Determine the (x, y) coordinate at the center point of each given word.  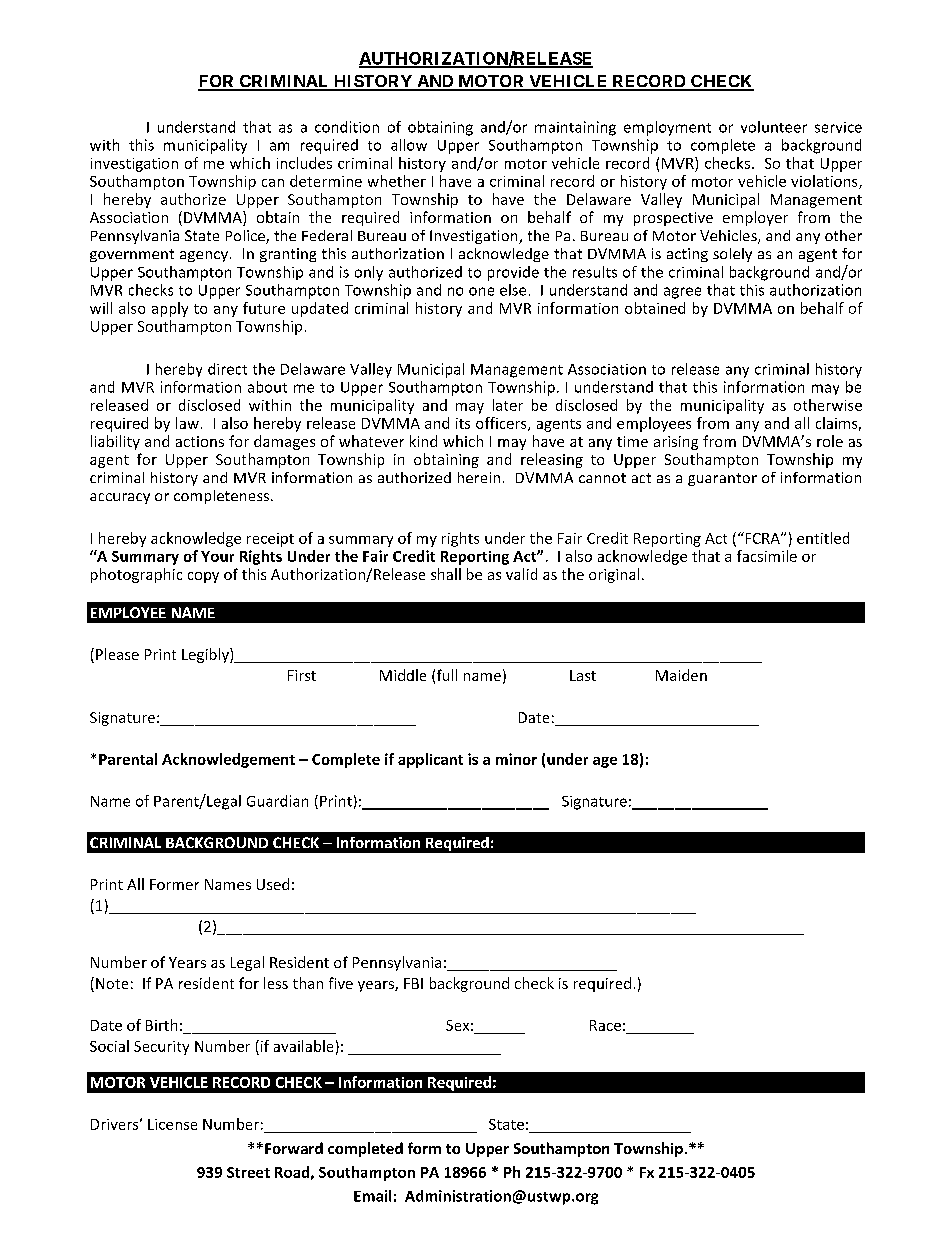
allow (409, 145)
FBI (413, 983)
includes (304, 163)
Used (273, 884)
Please (117, 654)
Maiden (681, 675)
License (172, 1124)
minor (516, 759)
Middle (403, 675)
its (463, 423)
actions (200, 441)
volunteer (774, 127)
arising (676, 443)
